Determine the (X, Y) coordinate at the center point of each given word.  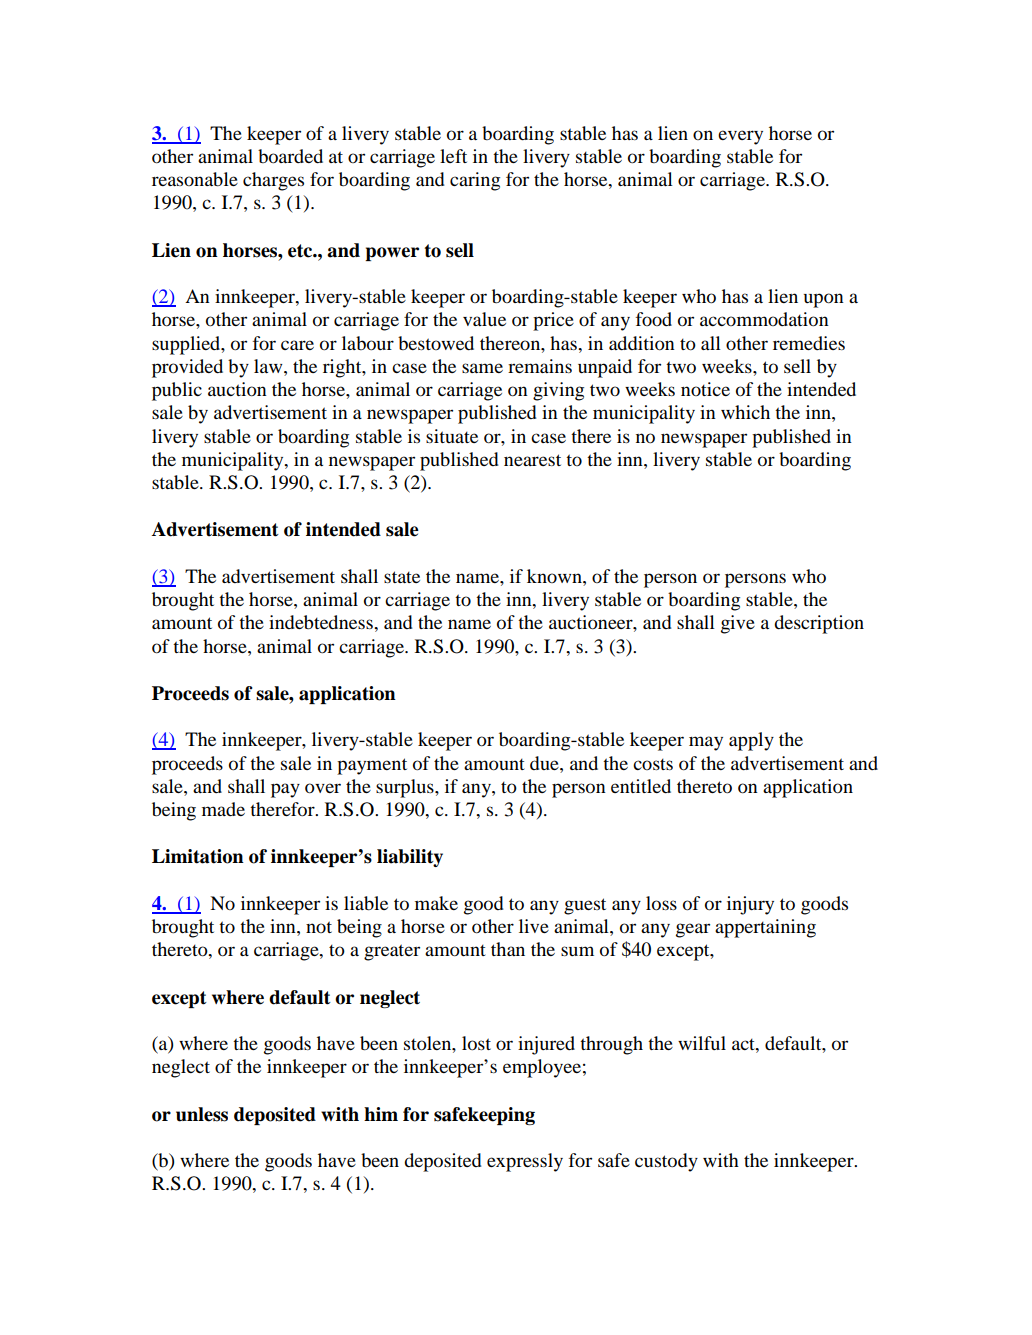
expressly (525, 1162)
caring (475, 181)
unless (202, 1114)
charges (273, 181)
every (740, 137)
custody (666, 1162)
